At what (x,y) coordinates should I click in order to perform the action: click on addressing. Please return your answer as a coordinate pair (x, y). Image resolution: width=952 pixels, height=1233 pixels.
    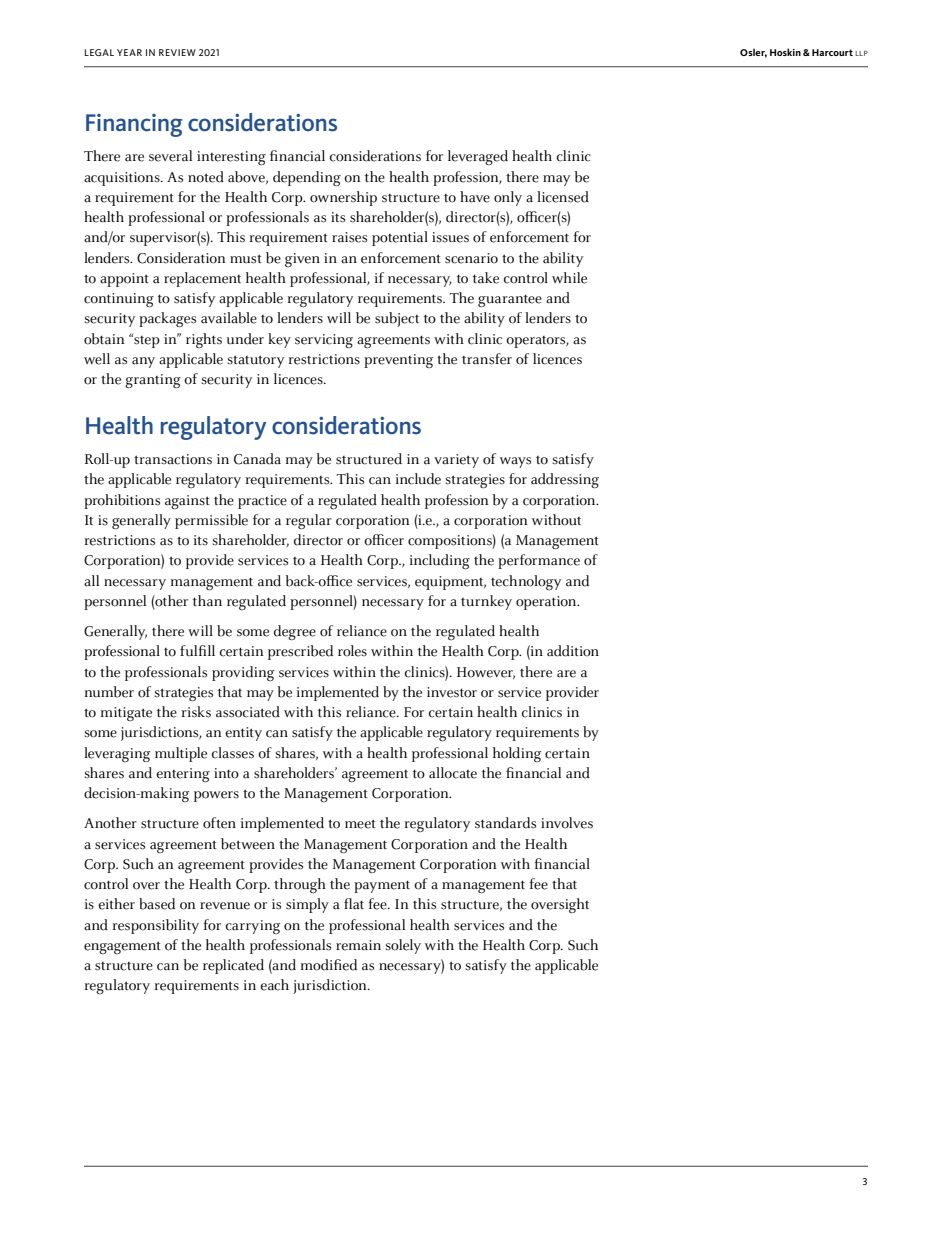
    Looking at the image, I should click on (565, 480).
